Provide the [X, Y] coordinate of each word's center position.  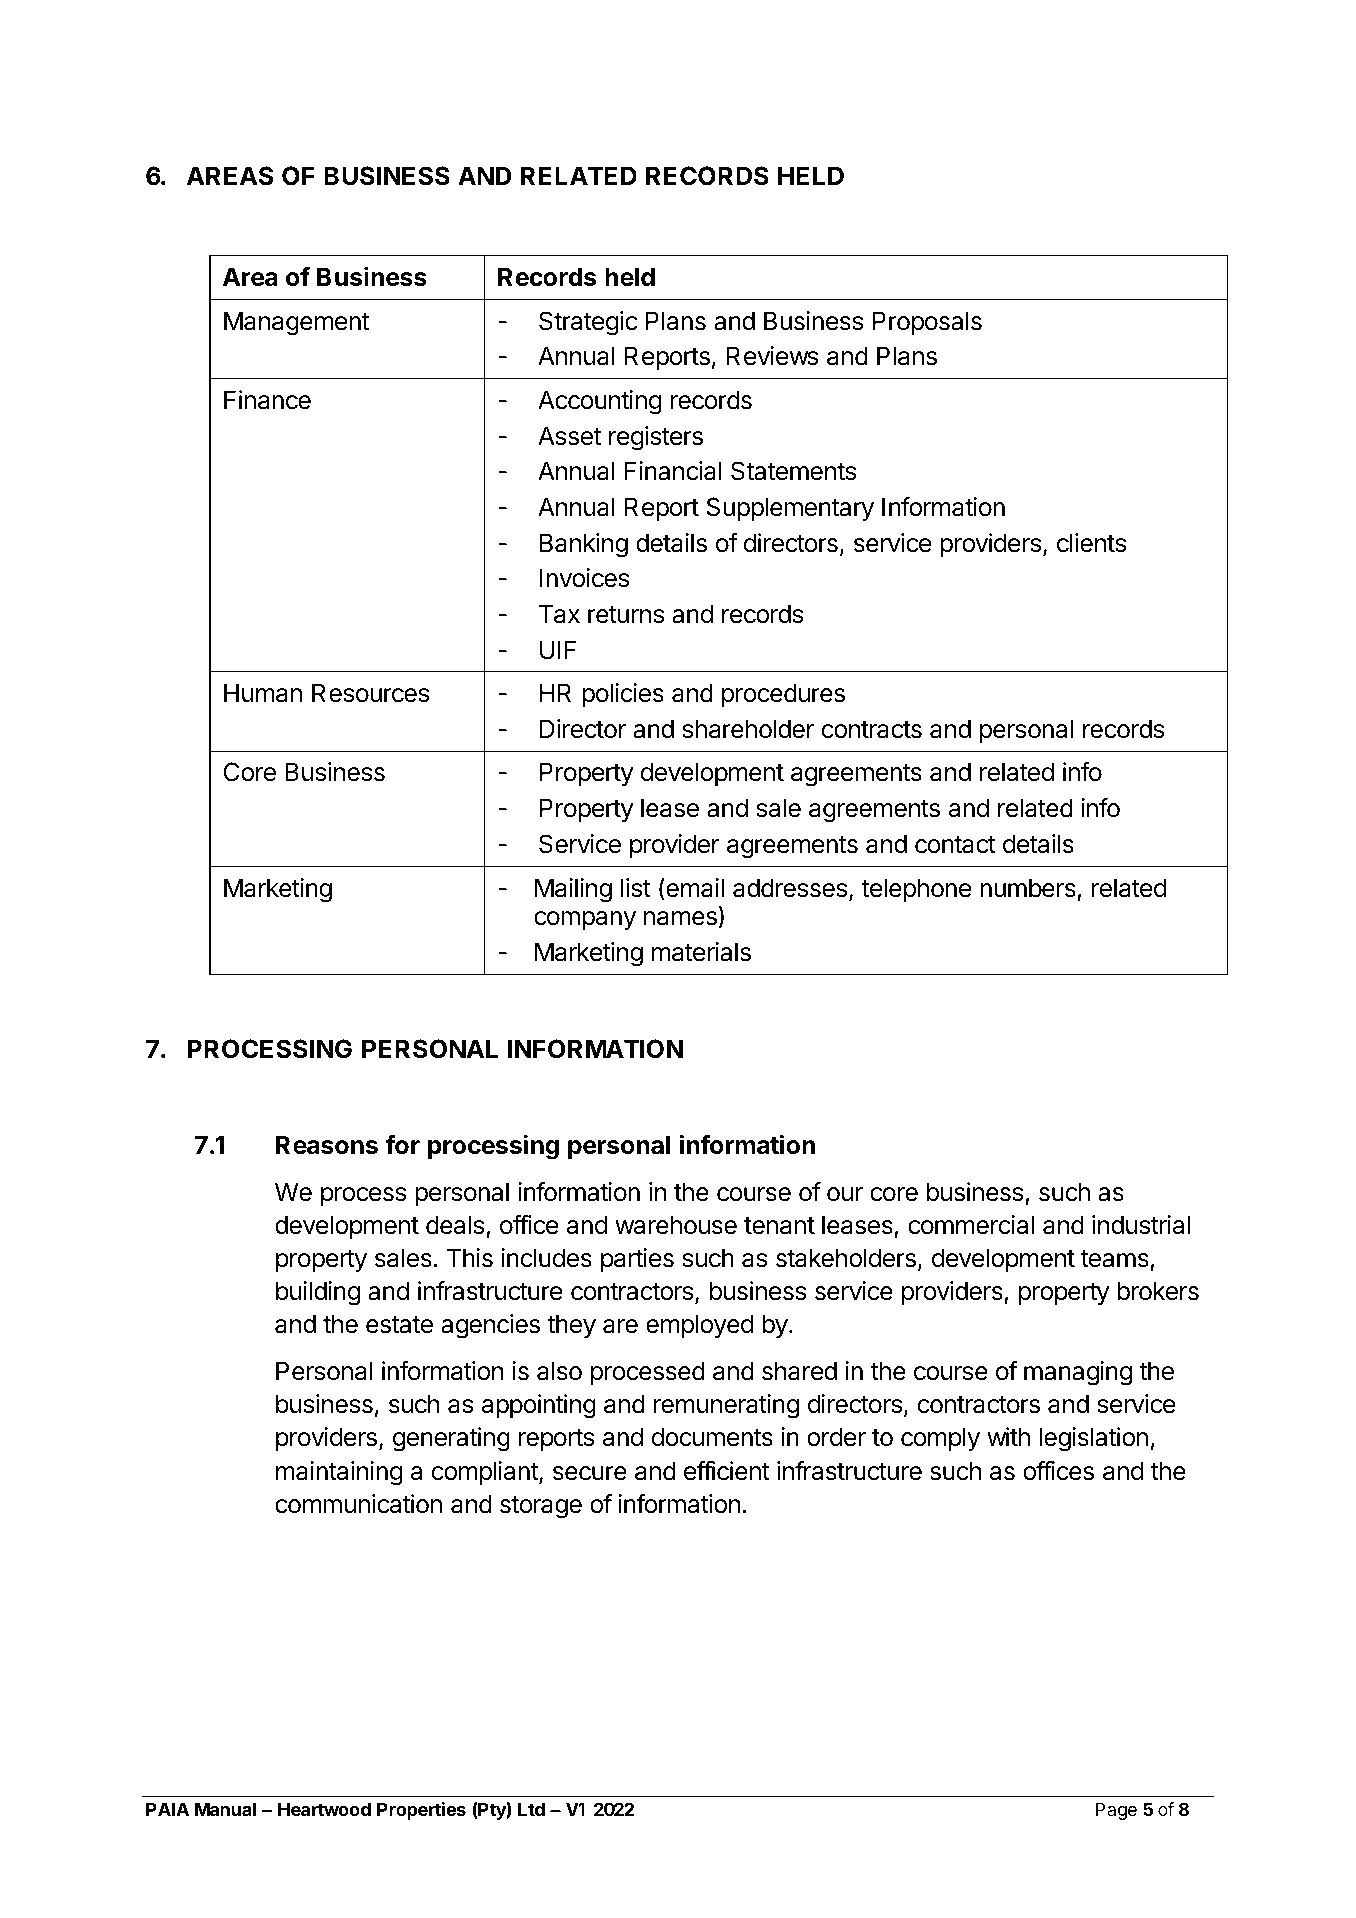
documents [712, 1437]
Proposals [927, 323]
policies [623, 695]
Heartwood [324, 1809]
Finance [267, 400]
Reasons [327, 1145]
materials [701, 952]
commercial [971, 1225]
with [1008, 1436]
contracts [872, 730]
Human [263, 693]
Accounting [600, 402]
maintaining [339, 1473]
